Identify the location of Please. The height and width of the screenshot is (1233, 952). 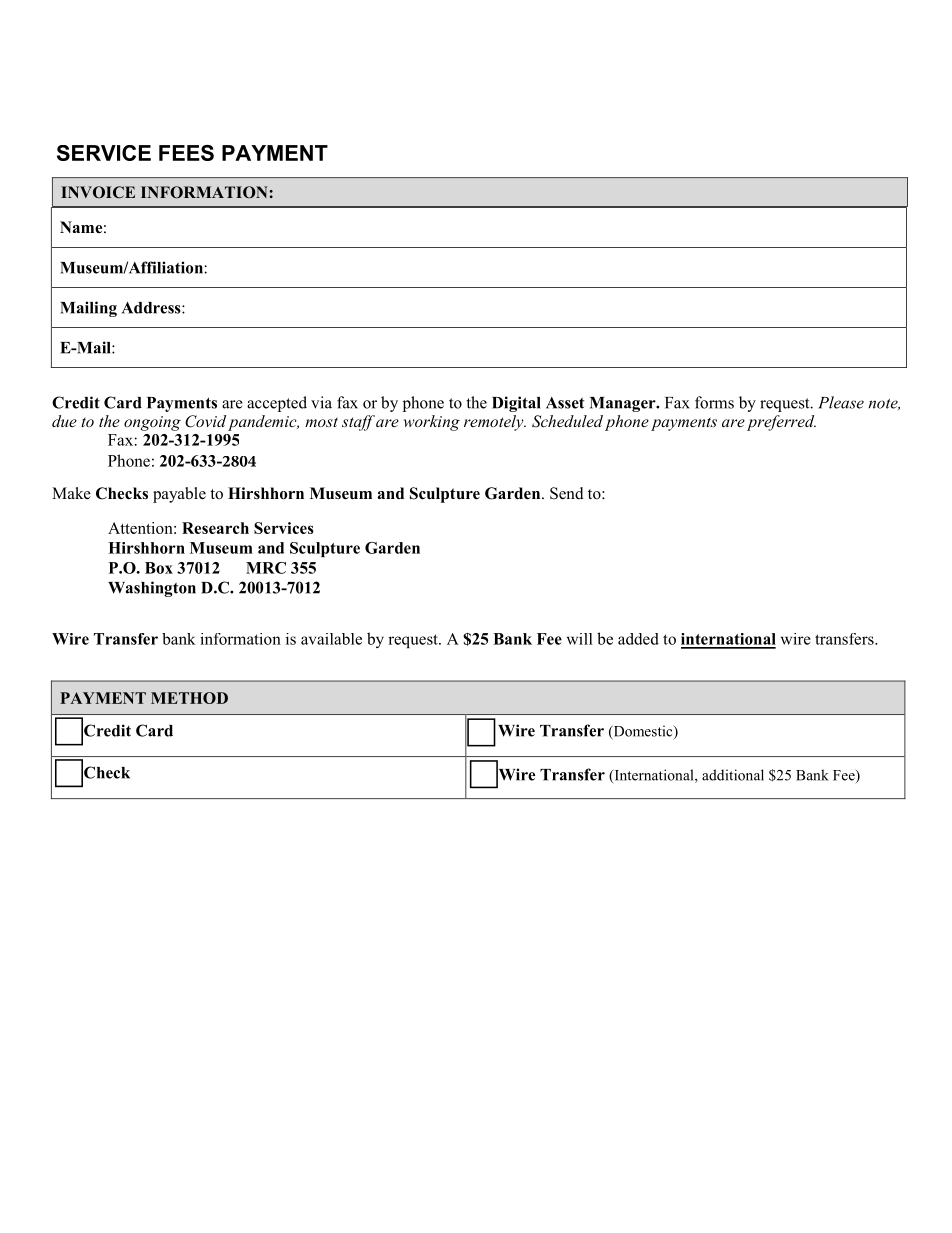
(841, 402).
